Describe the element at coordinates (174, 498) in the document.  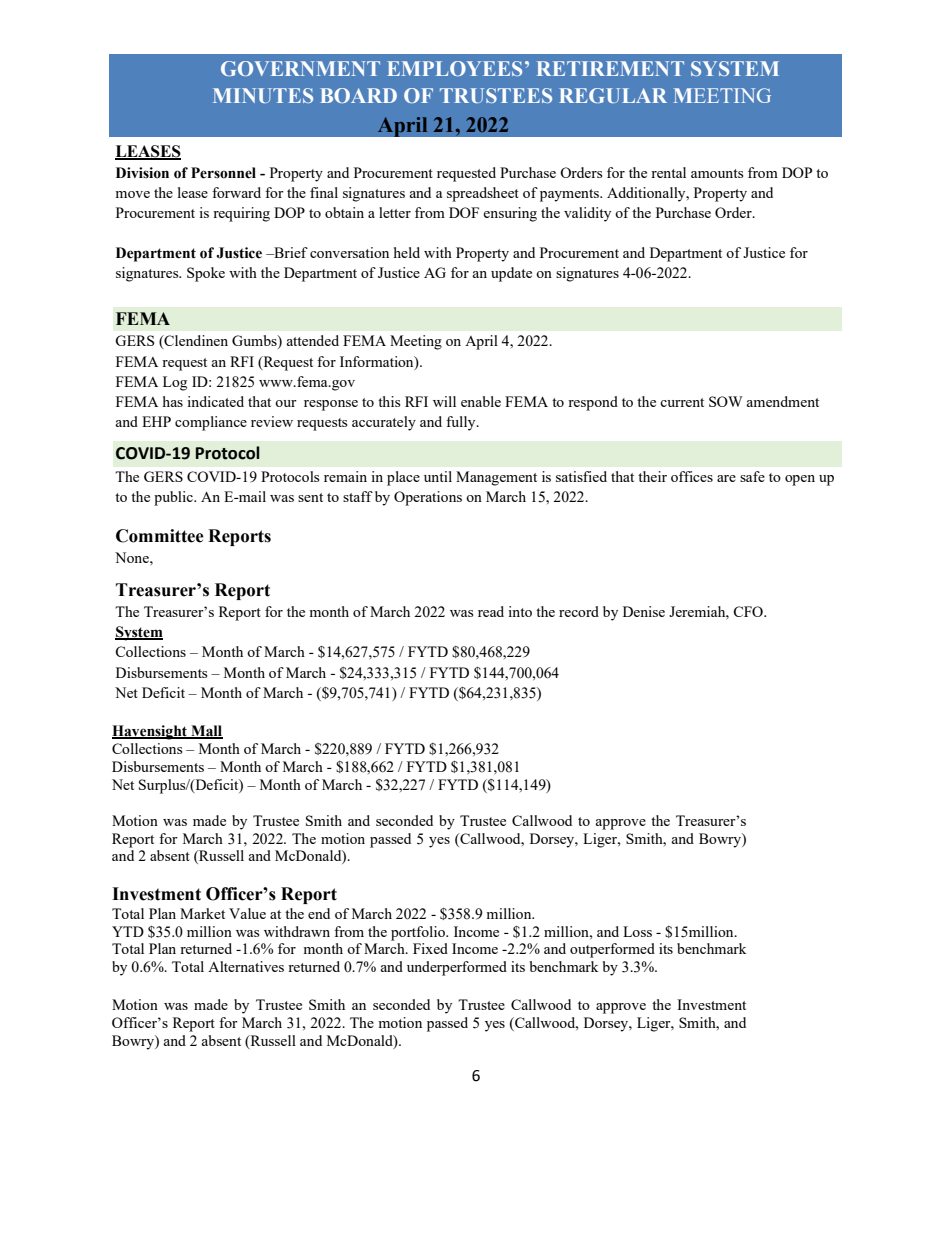
I see `public` at that location.
